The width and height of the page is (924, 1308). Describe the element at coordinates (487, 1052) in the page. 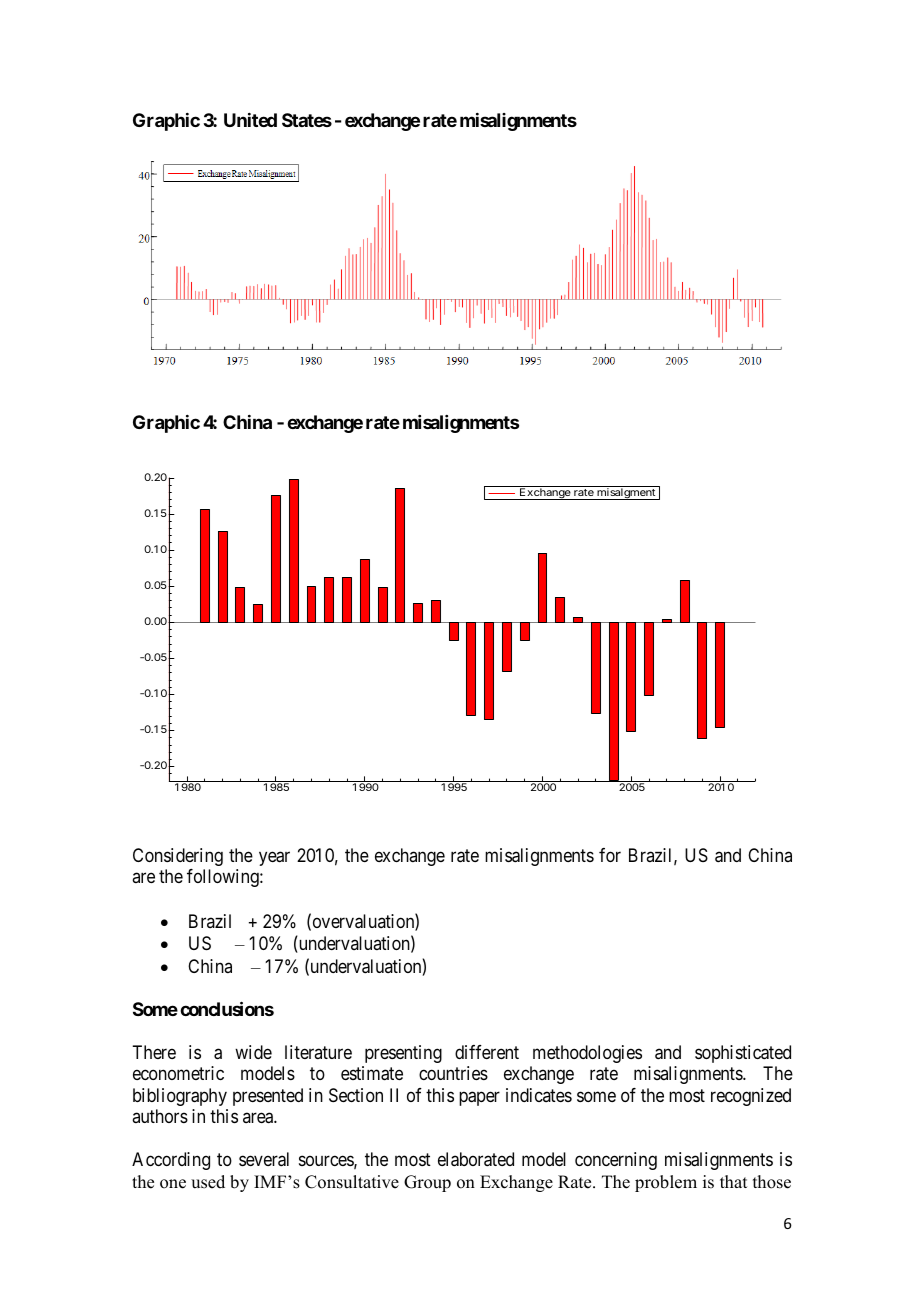

I see `different` at that location.
